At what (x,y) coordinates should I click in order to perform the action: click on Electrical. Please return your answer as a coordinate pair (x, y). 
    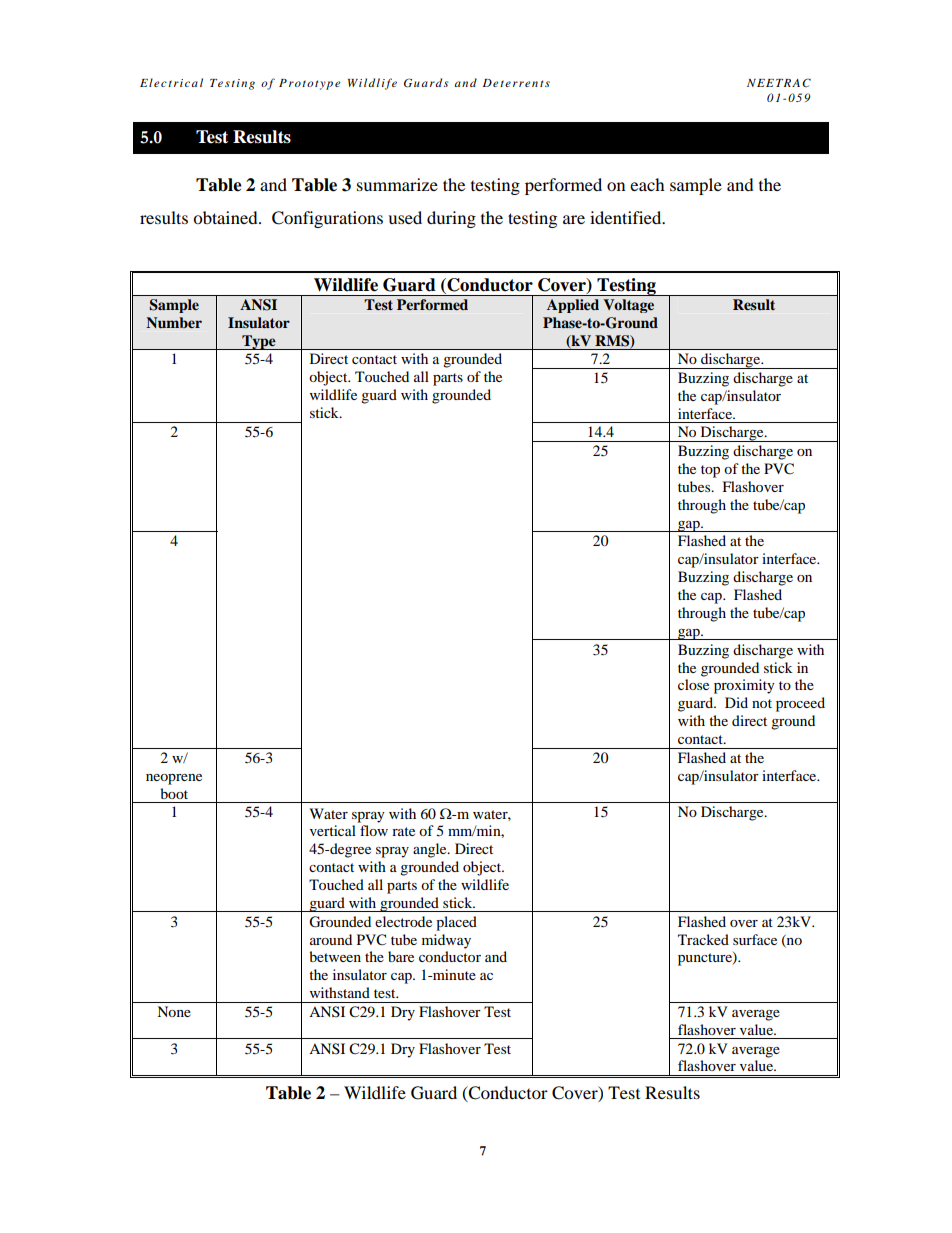
    Looking at the image, I should click on (171, 82).
